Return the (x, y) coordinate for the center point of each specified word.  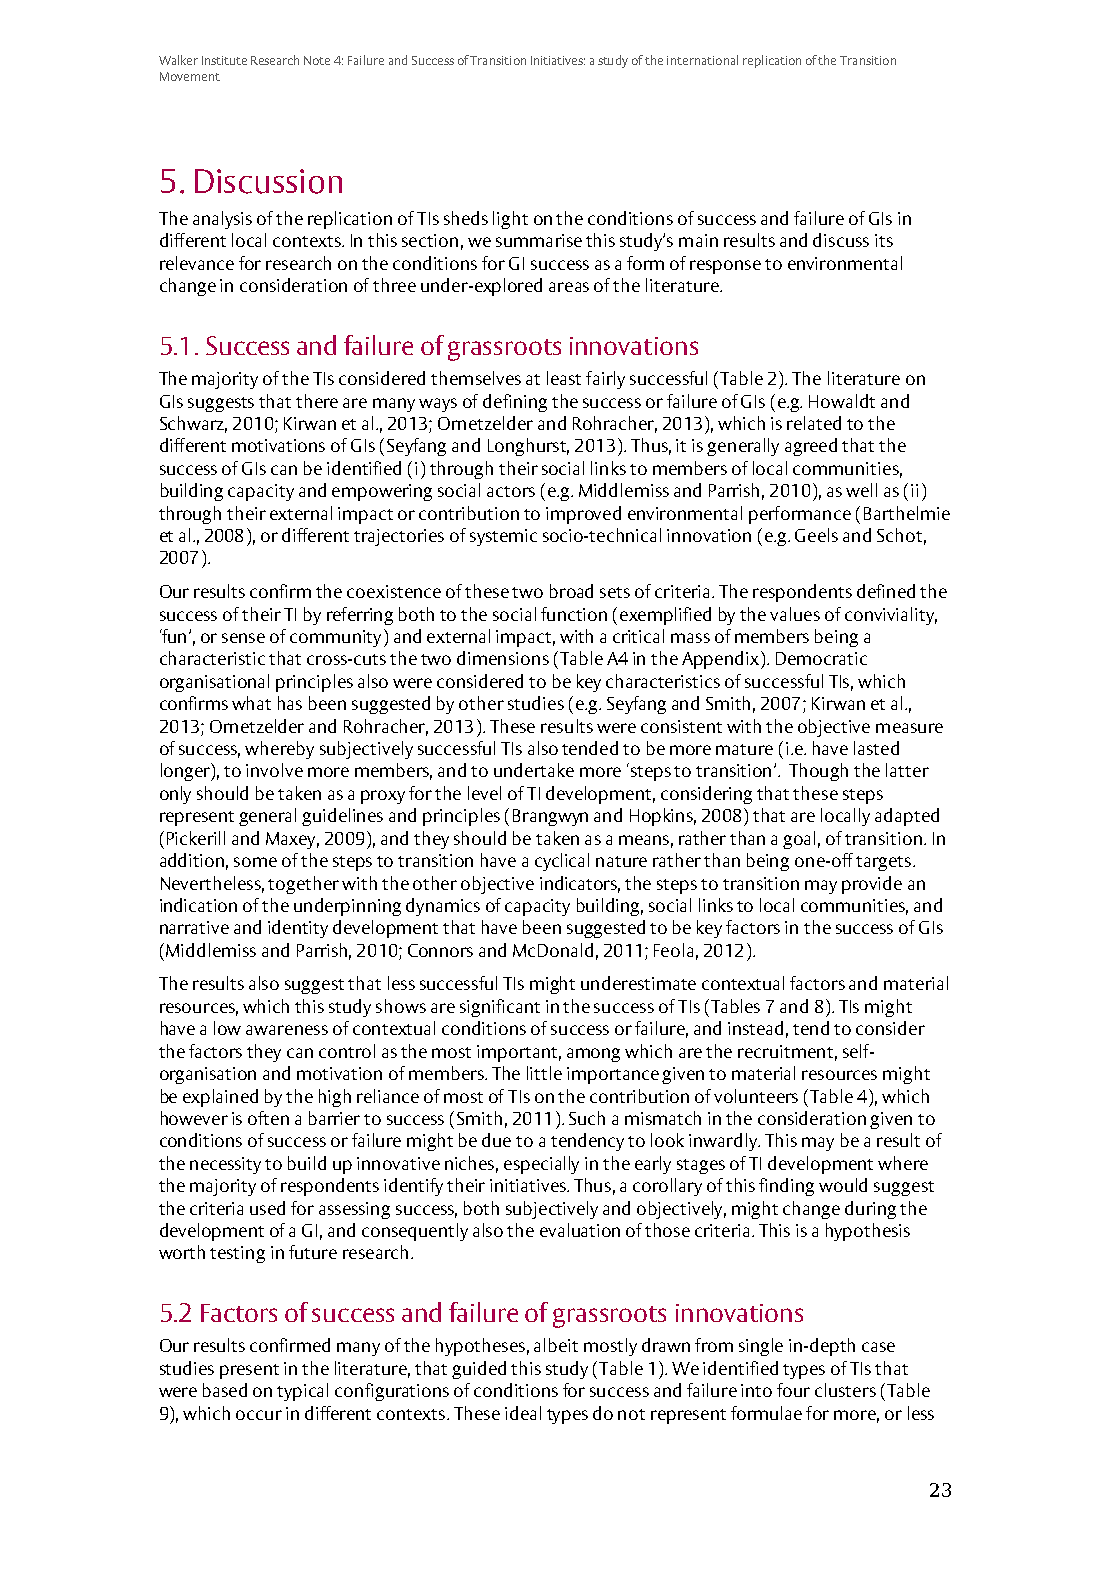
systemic (503, 537)
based (225, 1390)
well (861, 490)
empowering (382, 492)
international (702, 60)
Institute (224, 60)
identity (298, 929)
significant (500, 1008)
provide (872, 885)
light (510, 220)
